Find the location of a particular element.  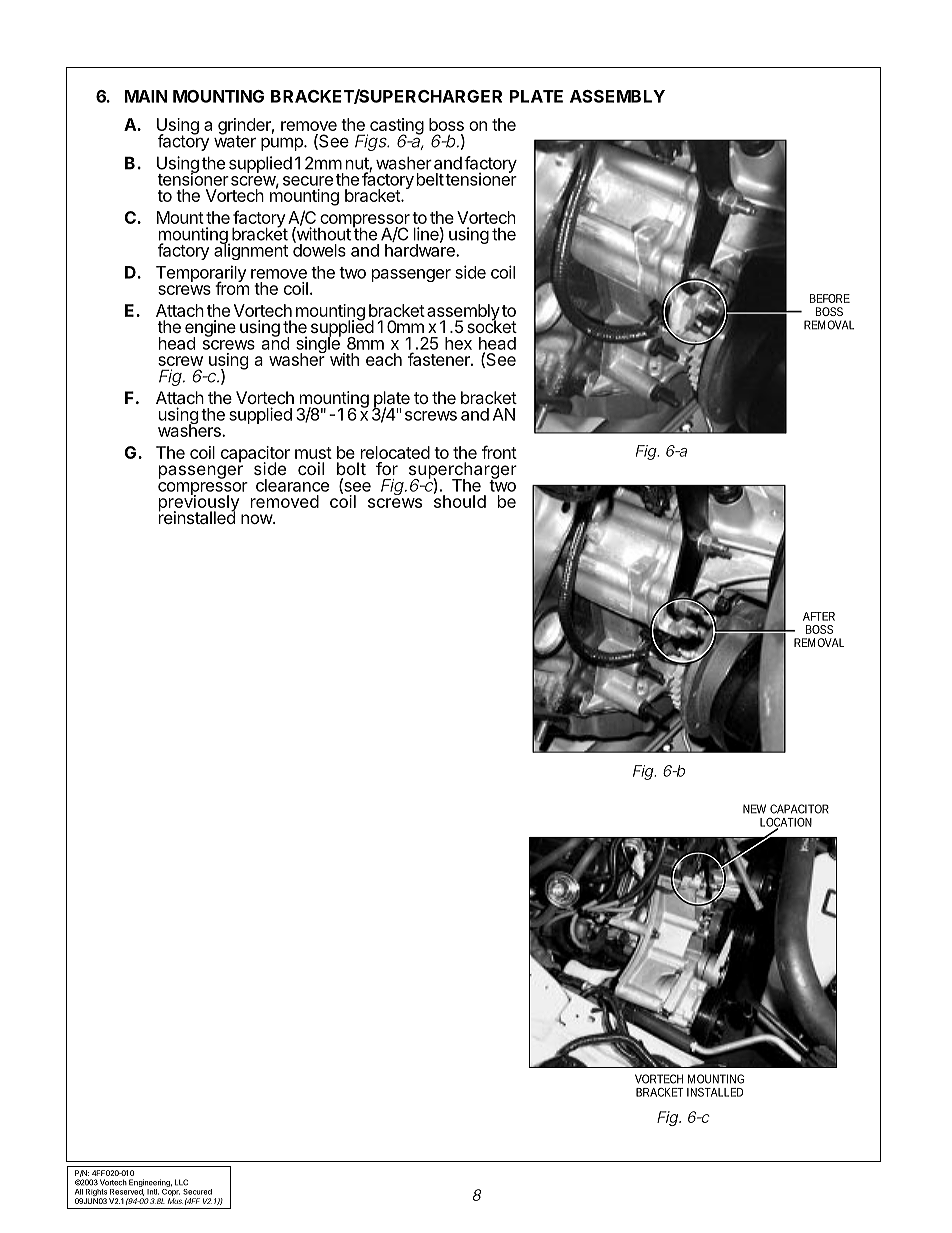

BEFORE is located at coordinates (830, 298).
